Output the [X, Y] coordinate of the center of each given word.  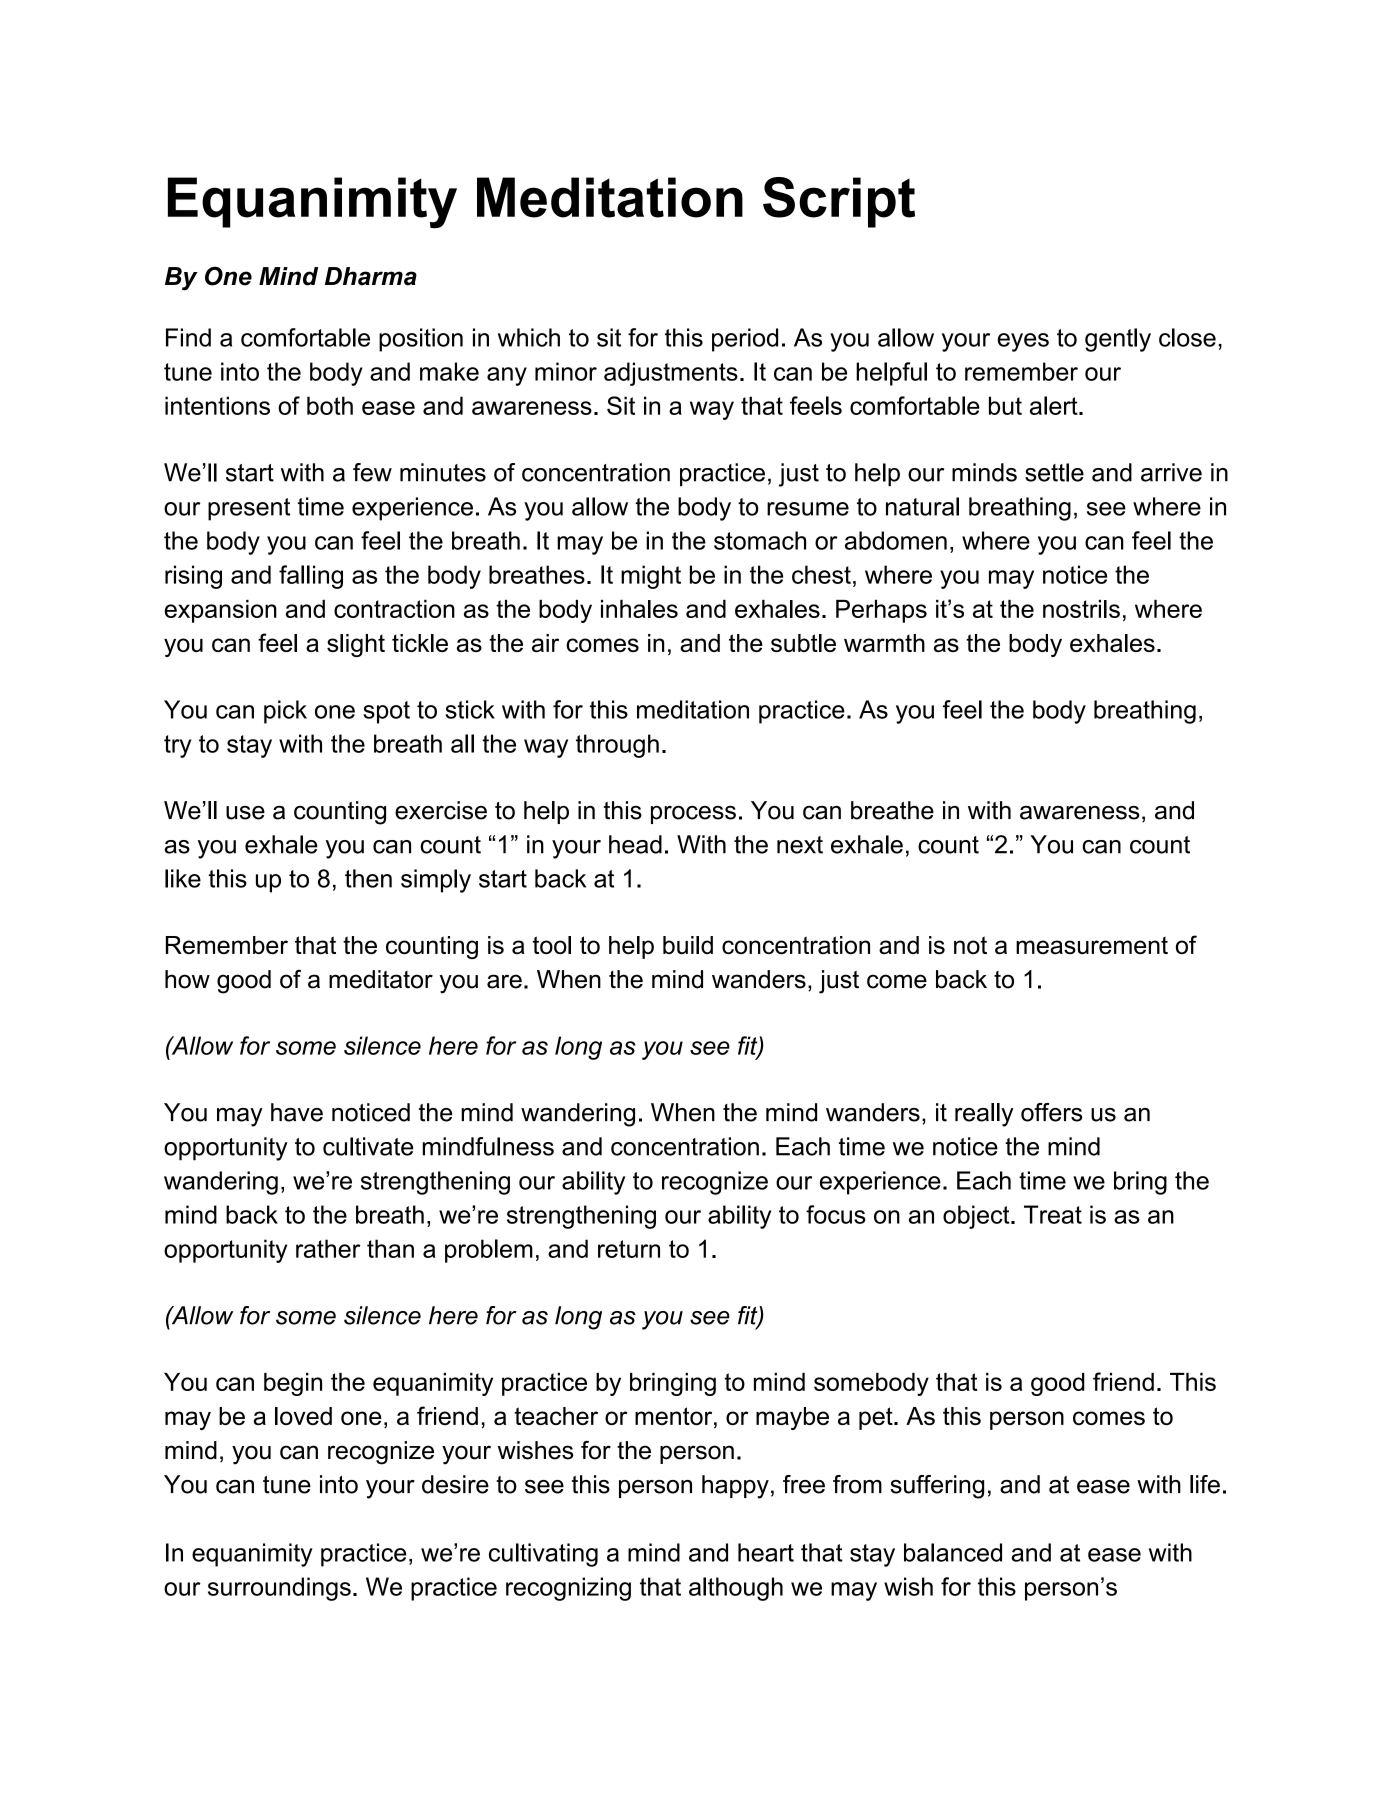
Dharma [371, 276]
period [745, 340]
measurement [1092, 945]
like [183, 878]
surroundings [279, 1589]
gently [1118, 340]
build [688, 945]
